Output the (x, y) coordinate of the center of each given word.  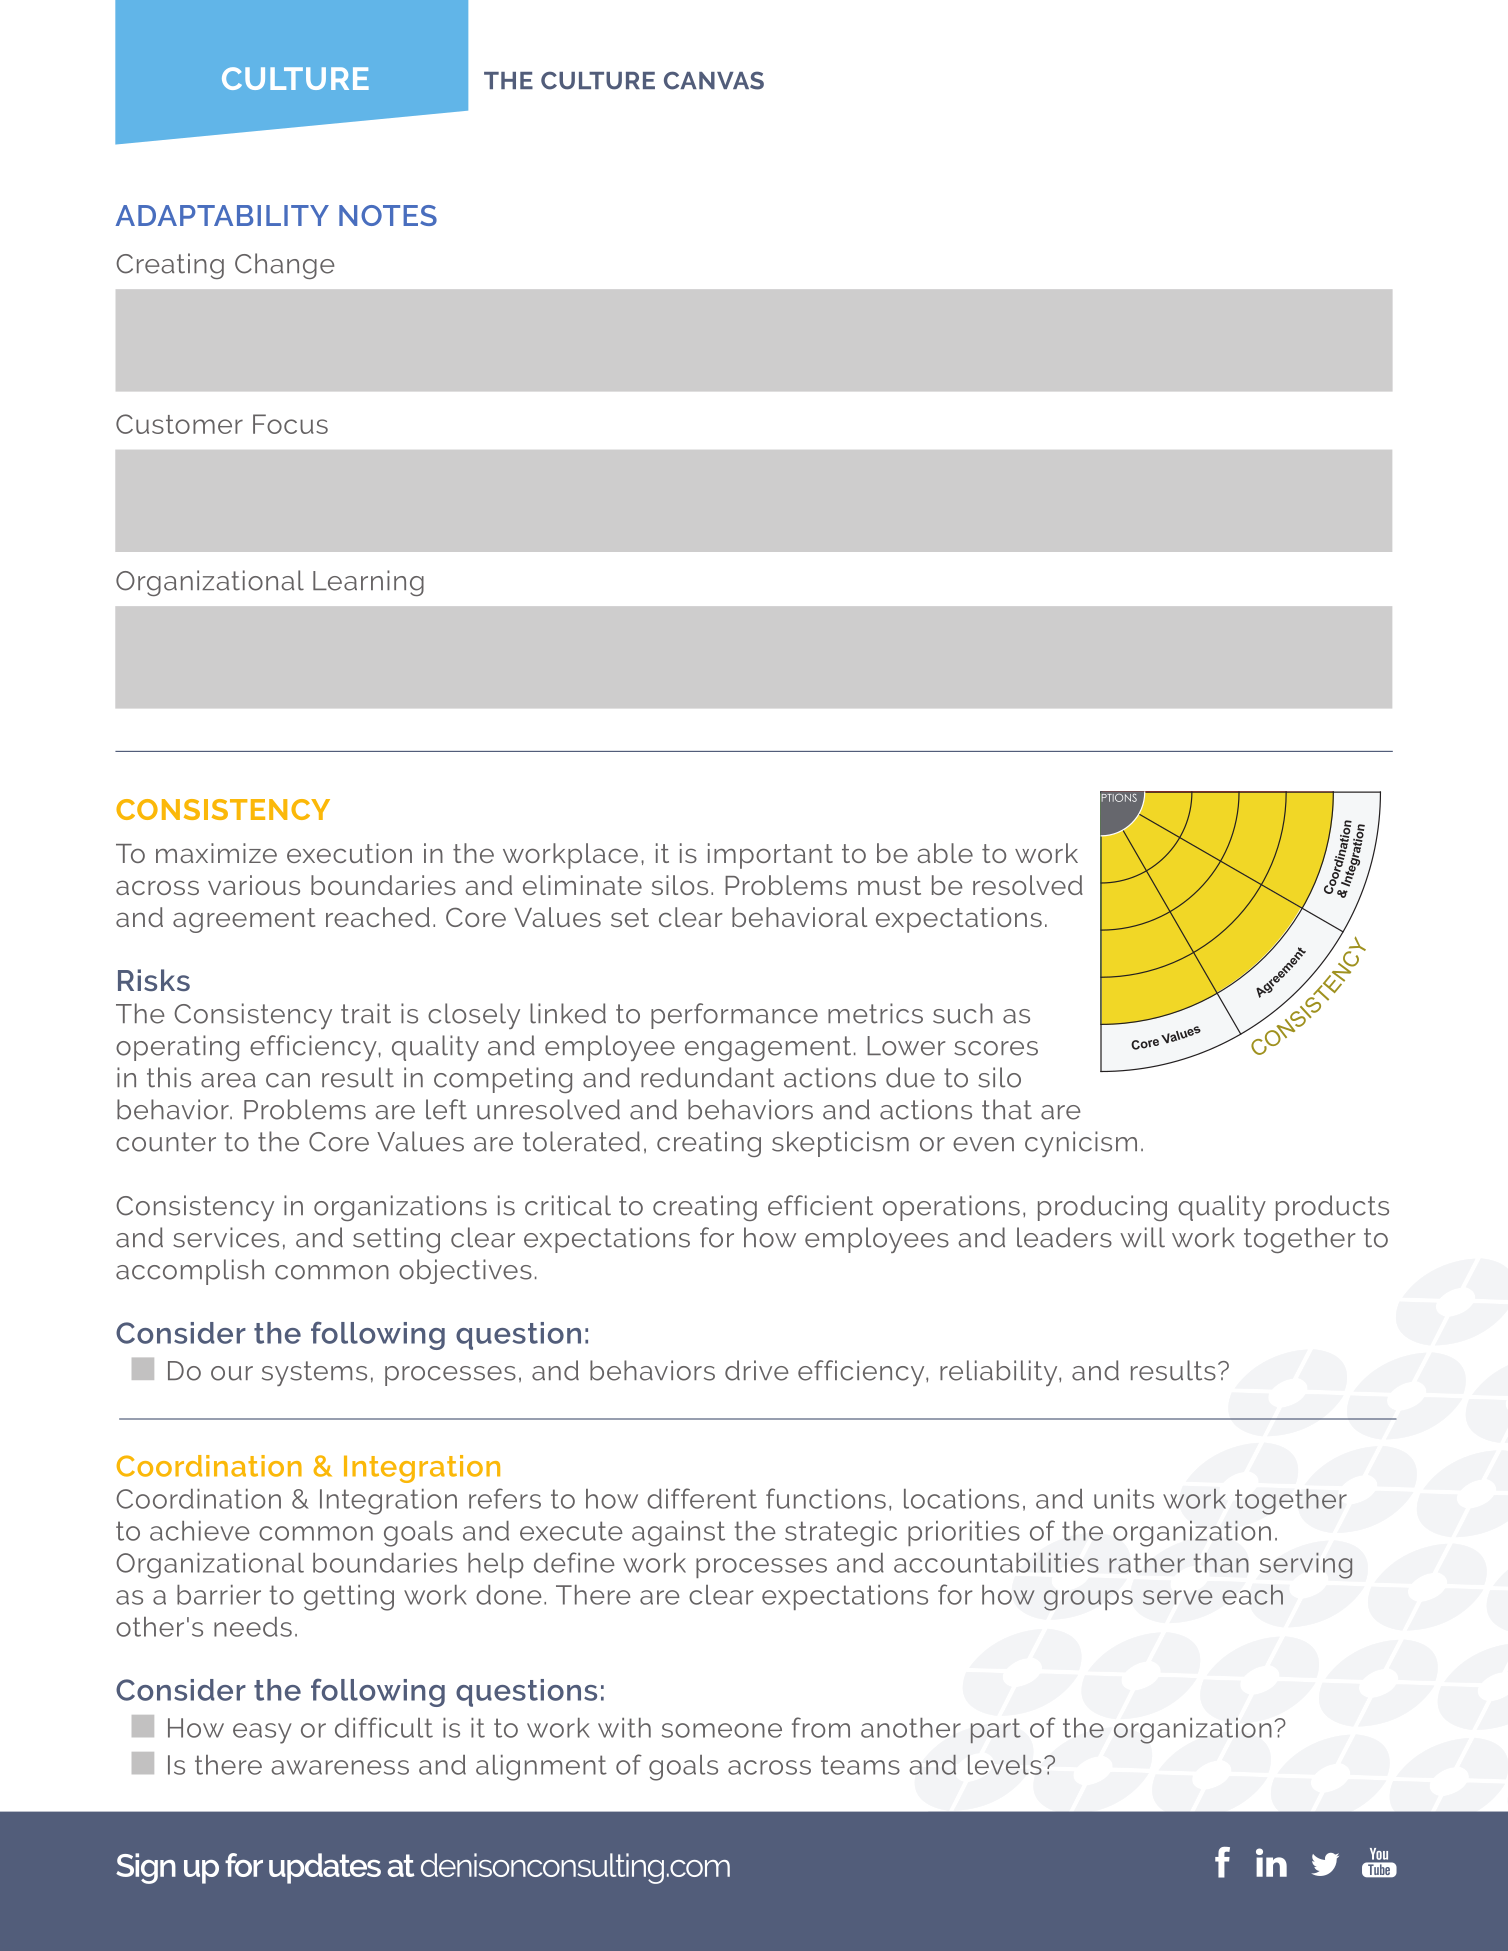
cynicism (1081, 1144)
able (945, 853)
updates (325, 1868)
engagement (768, 1048)
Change (284, 266)
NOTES (388, 215)
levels (1005, 1765)
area (228, 1080)
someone (722, 1730)
